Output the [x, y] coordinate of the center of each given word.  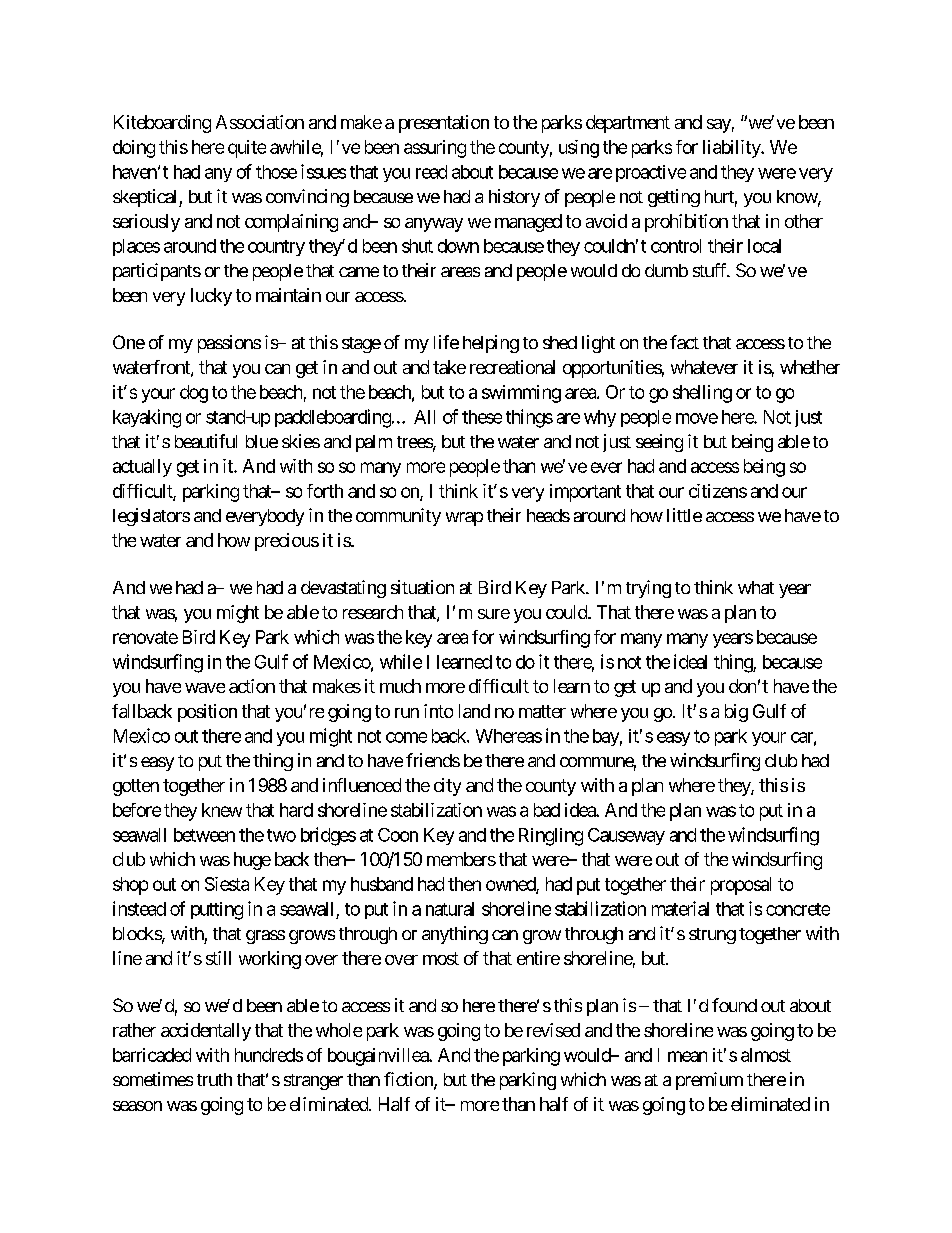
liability [732, 149]
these [482, 417]
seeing [659, 443]
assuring [435, 149]
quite [247, 149]
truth [214, 1079]
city [447, 787]
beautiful [206, 441]
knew [222, 810]
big [736, 713]
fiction [409, 1080]
